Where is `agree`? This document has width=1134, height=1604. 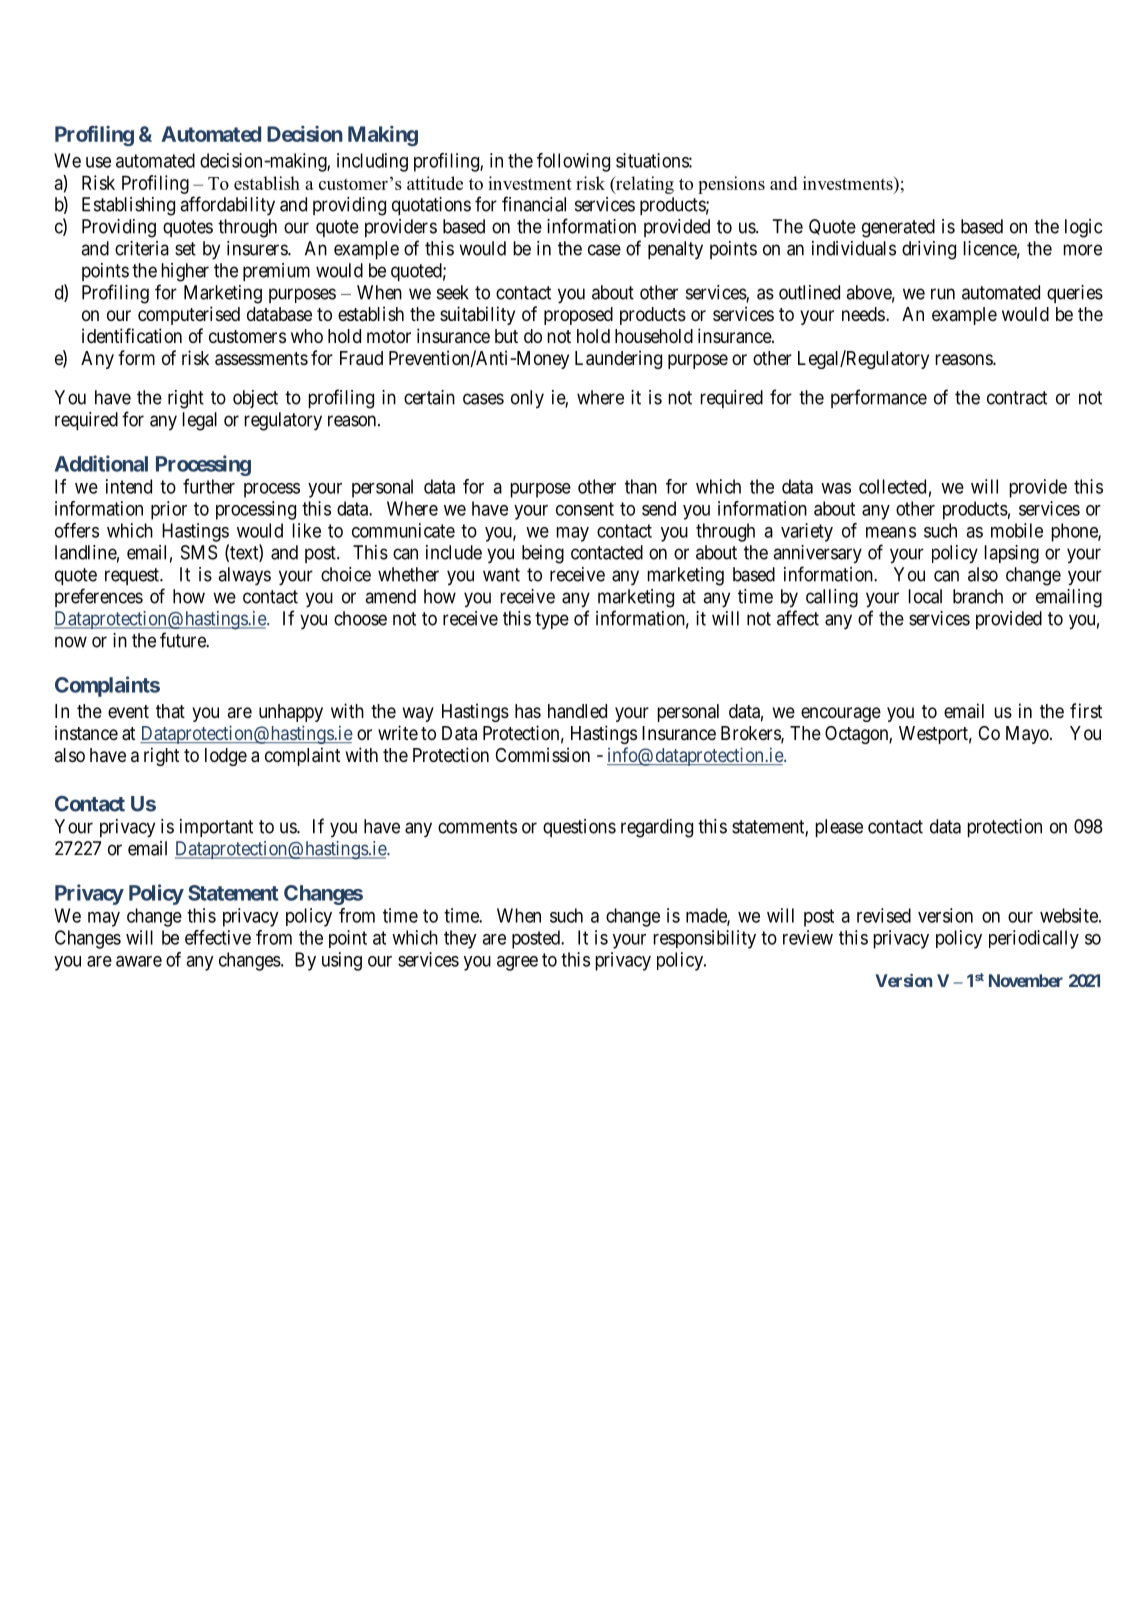
agree is located at coordinates (517, 963).
